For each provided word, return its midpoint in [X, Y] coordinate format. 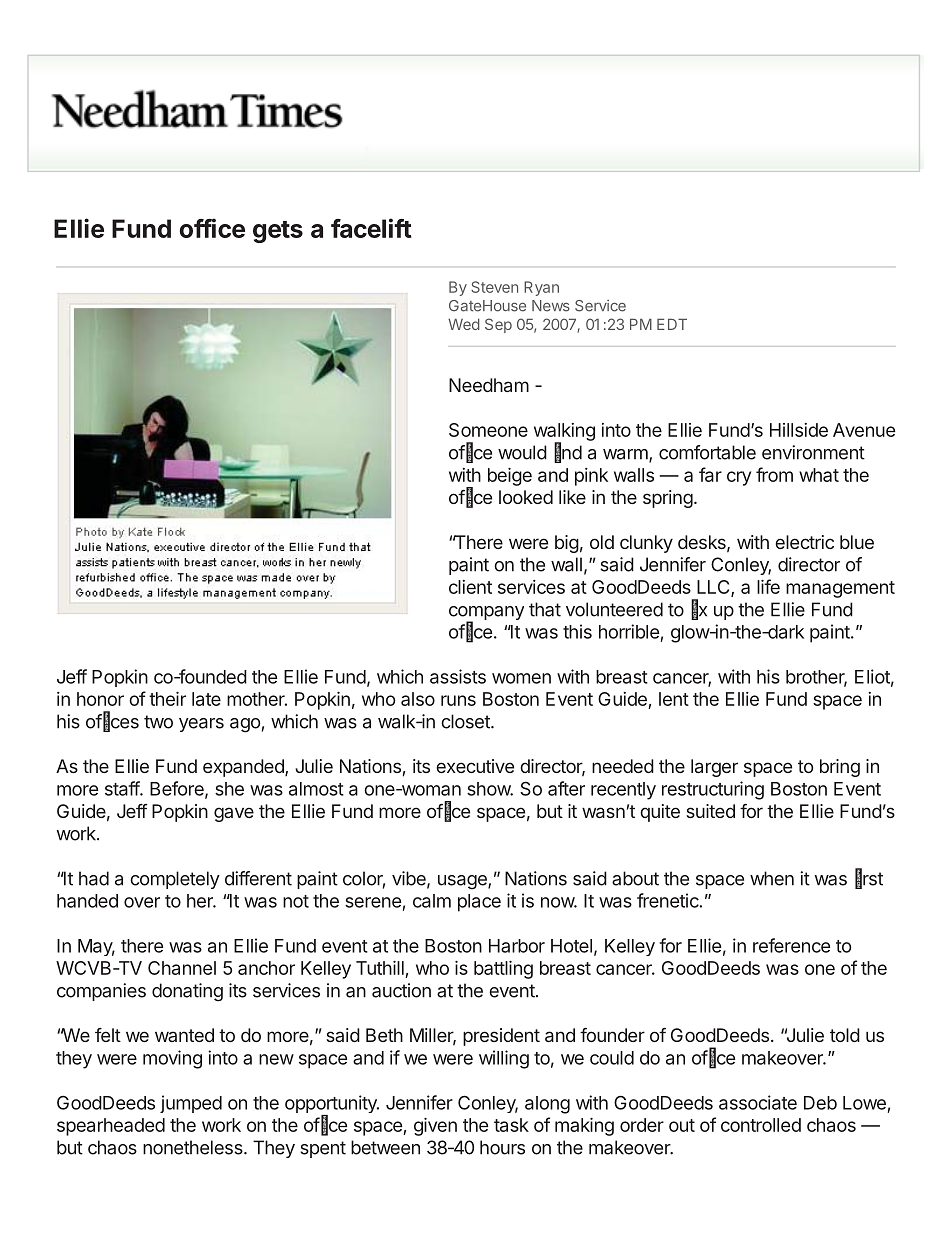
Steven [494, 287]
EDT [672, 324]
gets [278, 232]
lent [674, 699]
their [167, 699]
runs [458, 700]
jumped [191, 1104]
